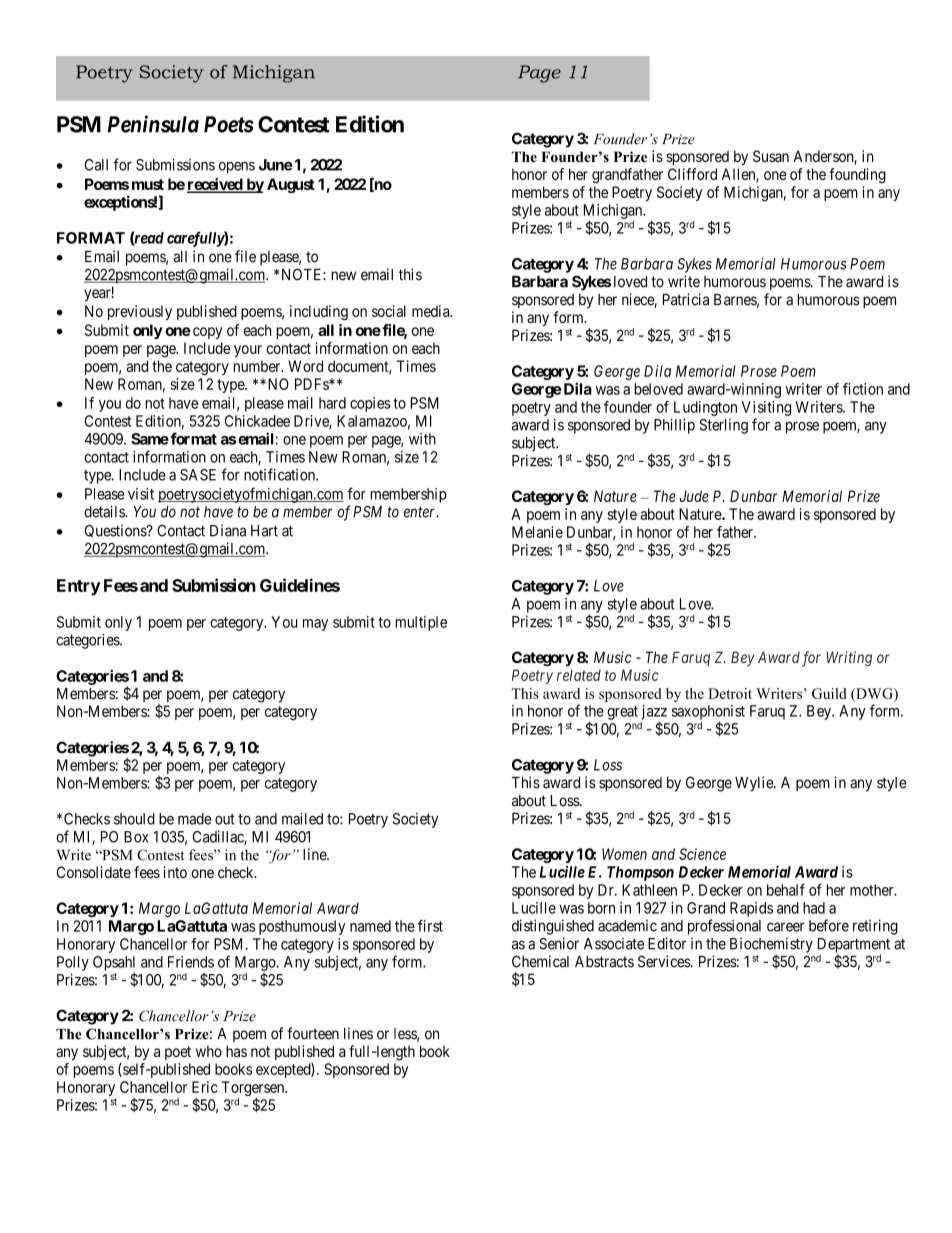  What do you see at coordinates (771, 946) in the screenshot?
I see `Biochemistry` at bounding box center [771, 946].
